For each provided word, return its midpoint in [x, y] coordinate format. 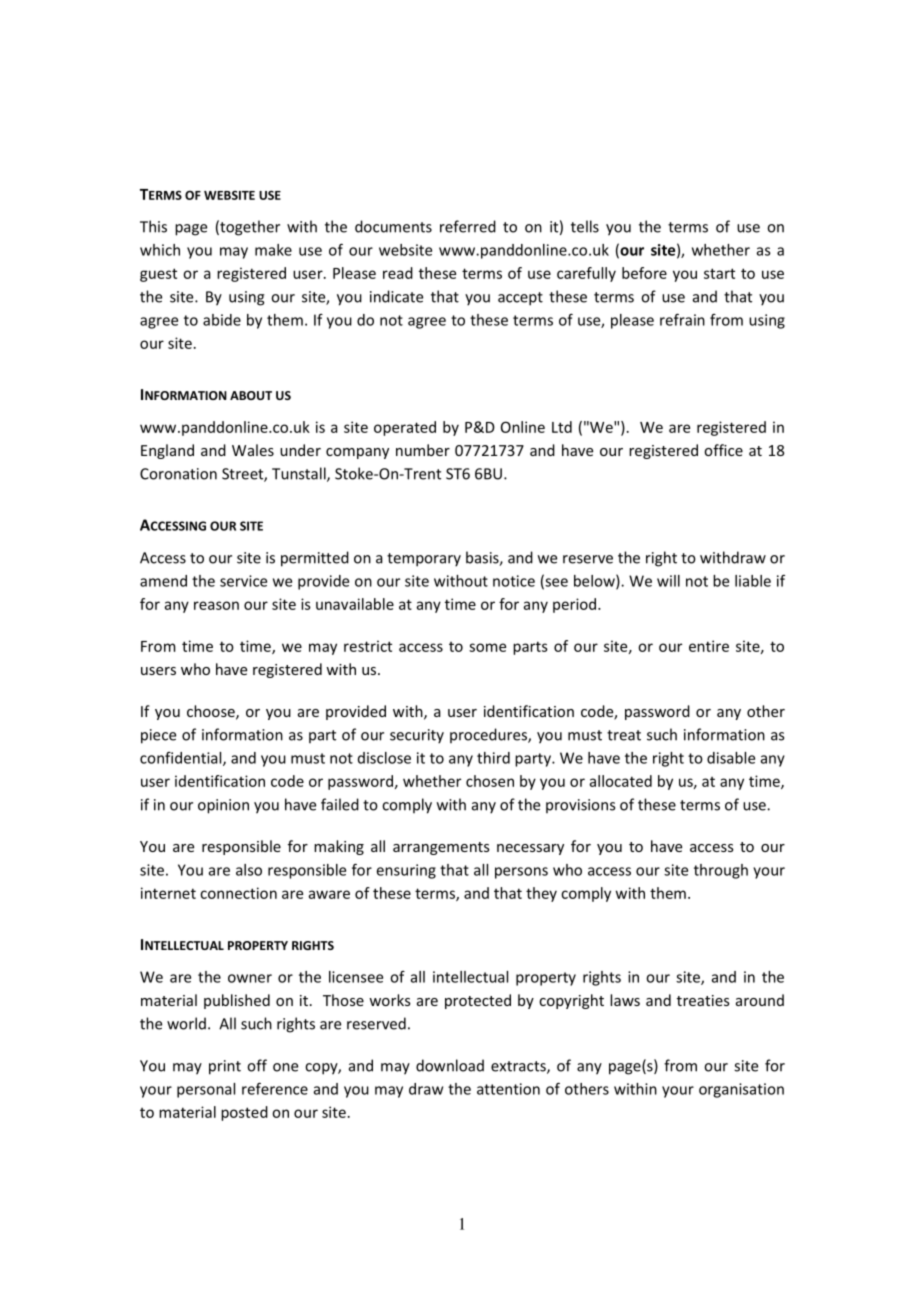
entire [709, 646]
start [719, 273]
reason [216, 605]
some [487, 647]
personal [206, 1090]
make [273, 250]
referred [468, 226]
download [450, 1065]
